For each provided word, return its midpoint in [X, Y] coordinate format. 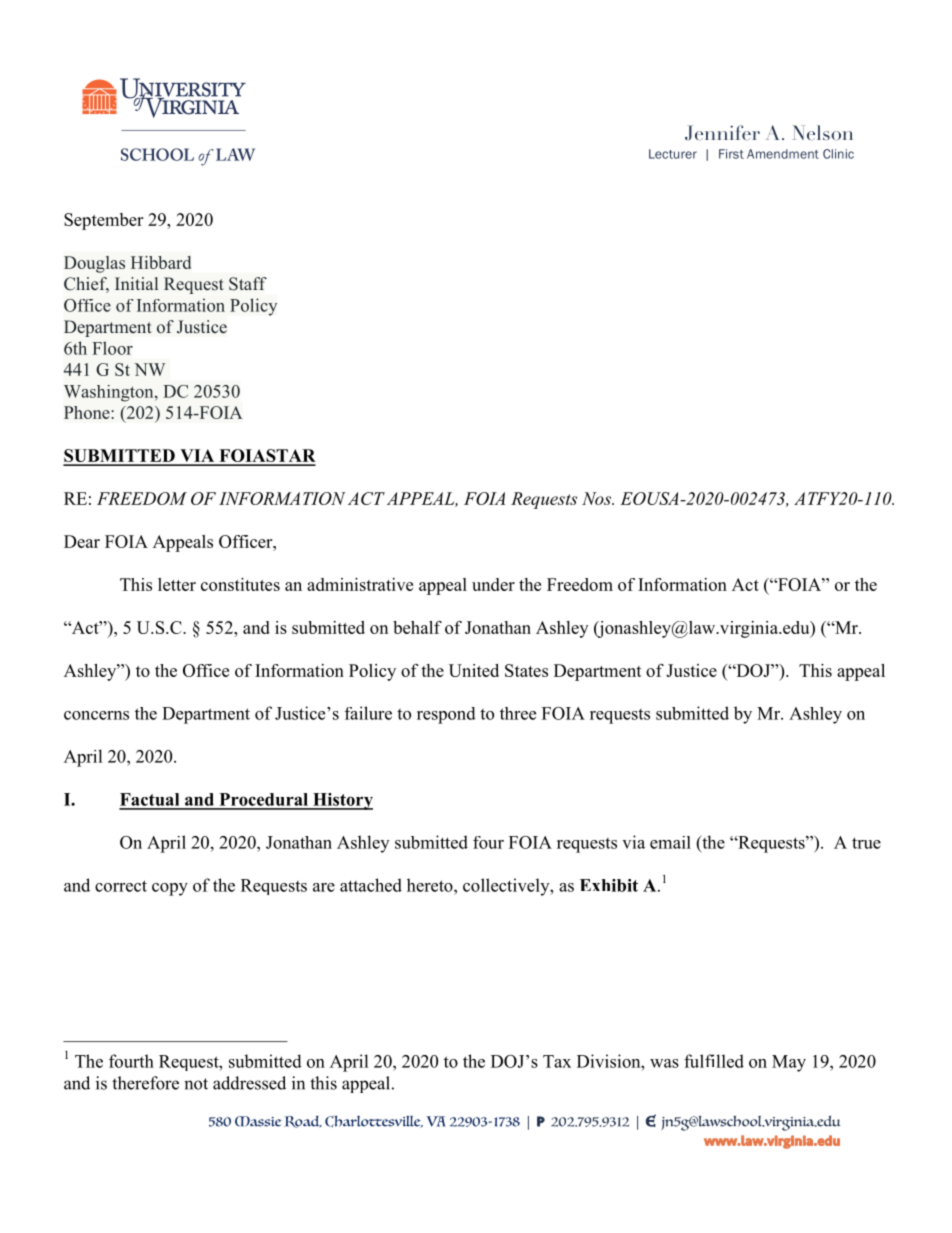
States [526, 670]
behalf [417, 627]
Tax [557, 1061]
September [103, 221]
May [789, 1063]
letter [177, 584]
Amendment [783, 154]
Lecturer [673, 154]
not [196, 1084]
